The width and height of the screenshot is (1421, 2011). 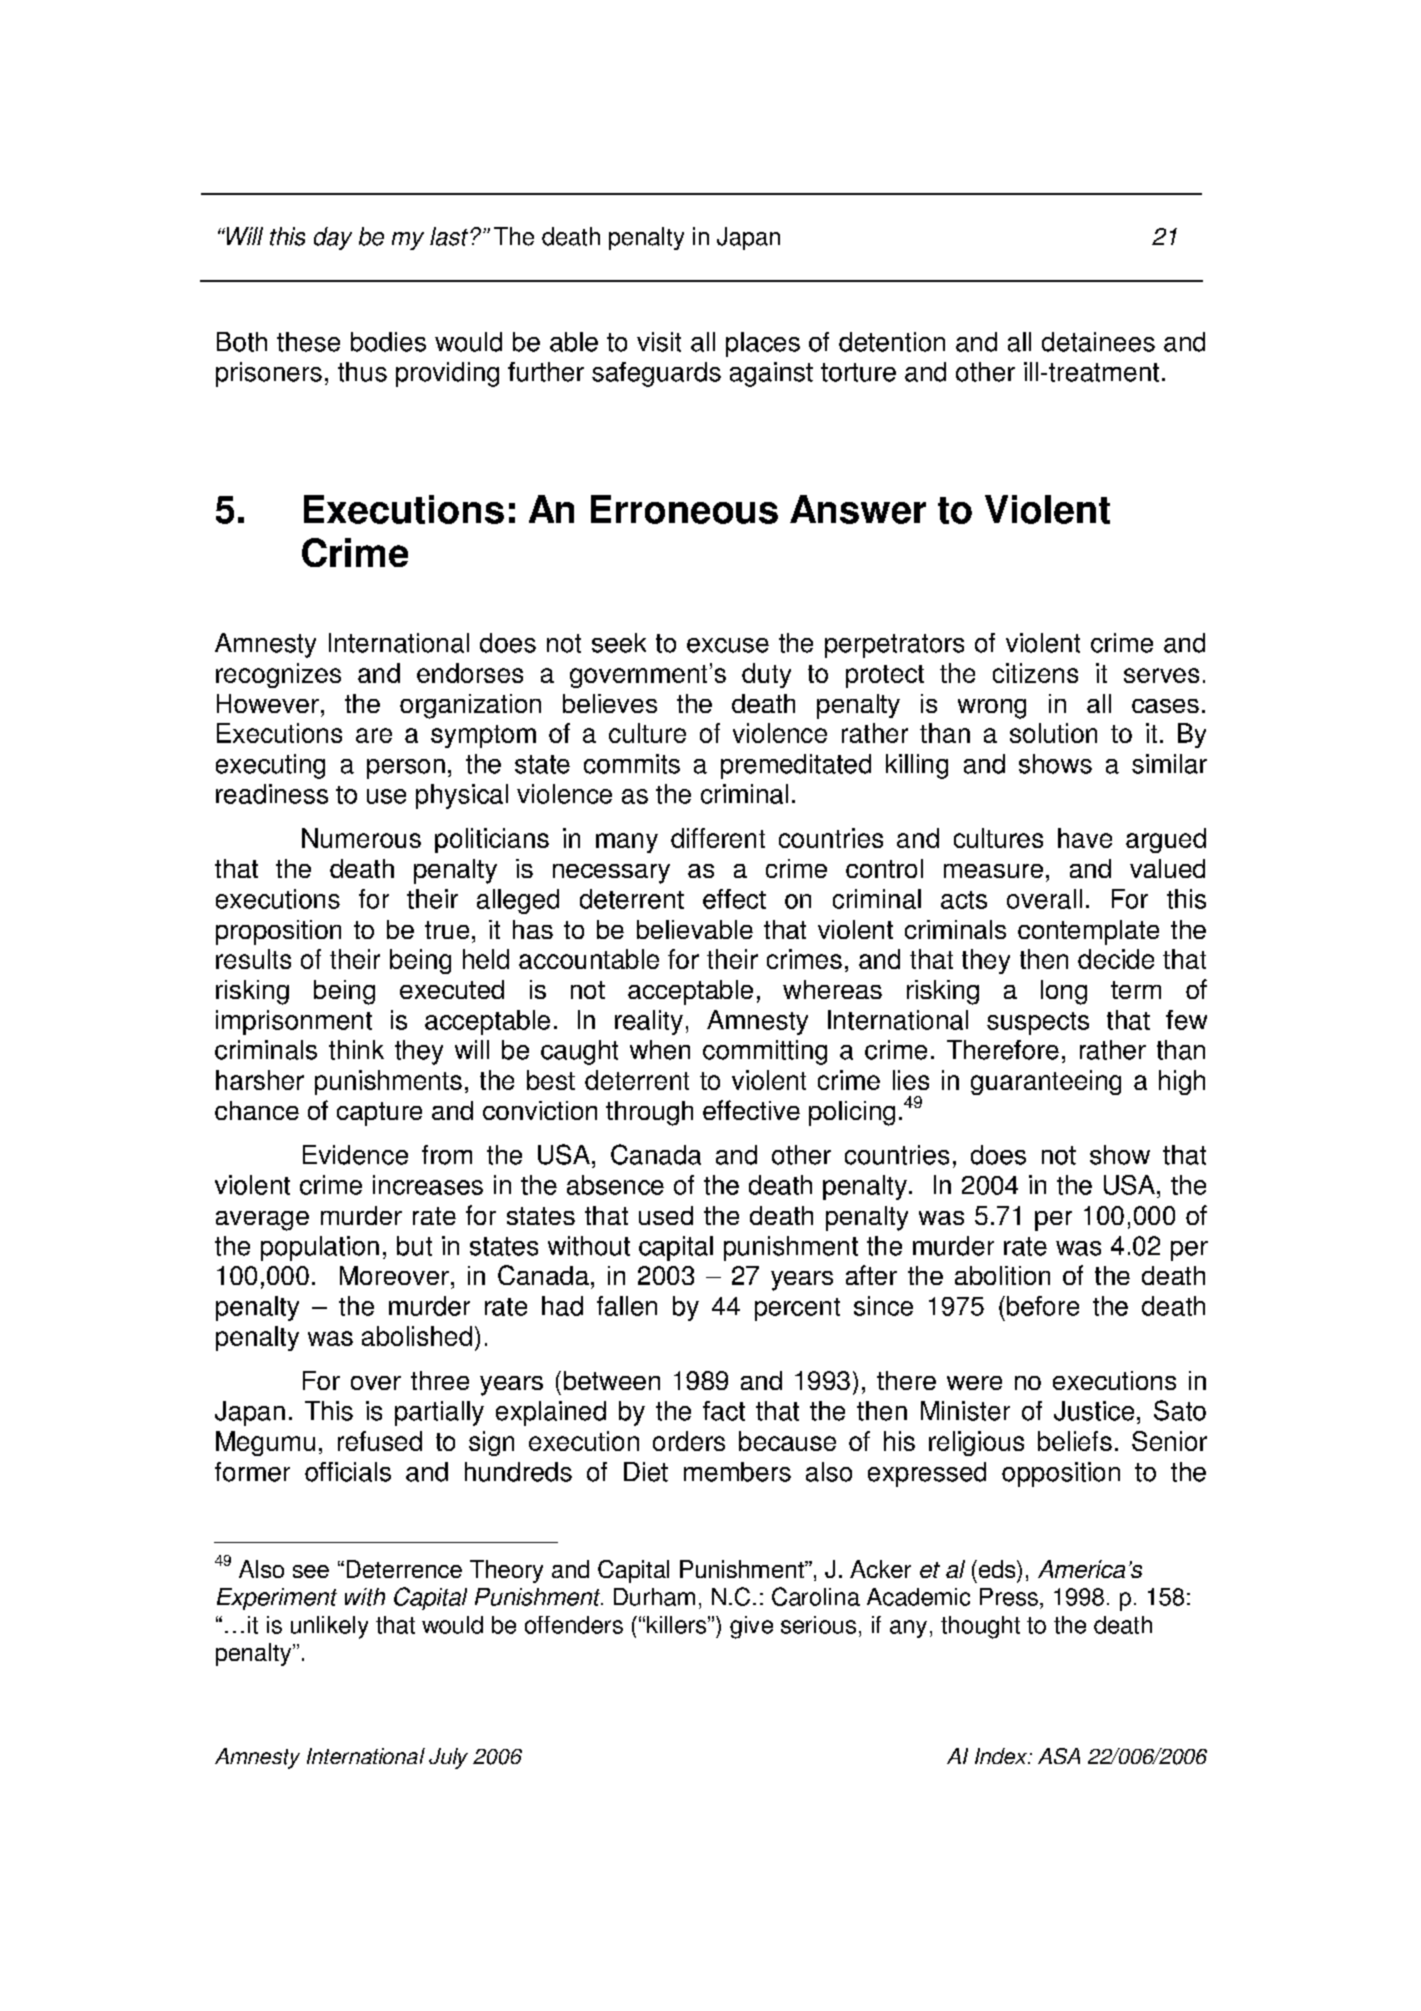 What do you see at coordinates (333, 238) in the screenshot?
I see `day` at bounding box center [333, 238].
